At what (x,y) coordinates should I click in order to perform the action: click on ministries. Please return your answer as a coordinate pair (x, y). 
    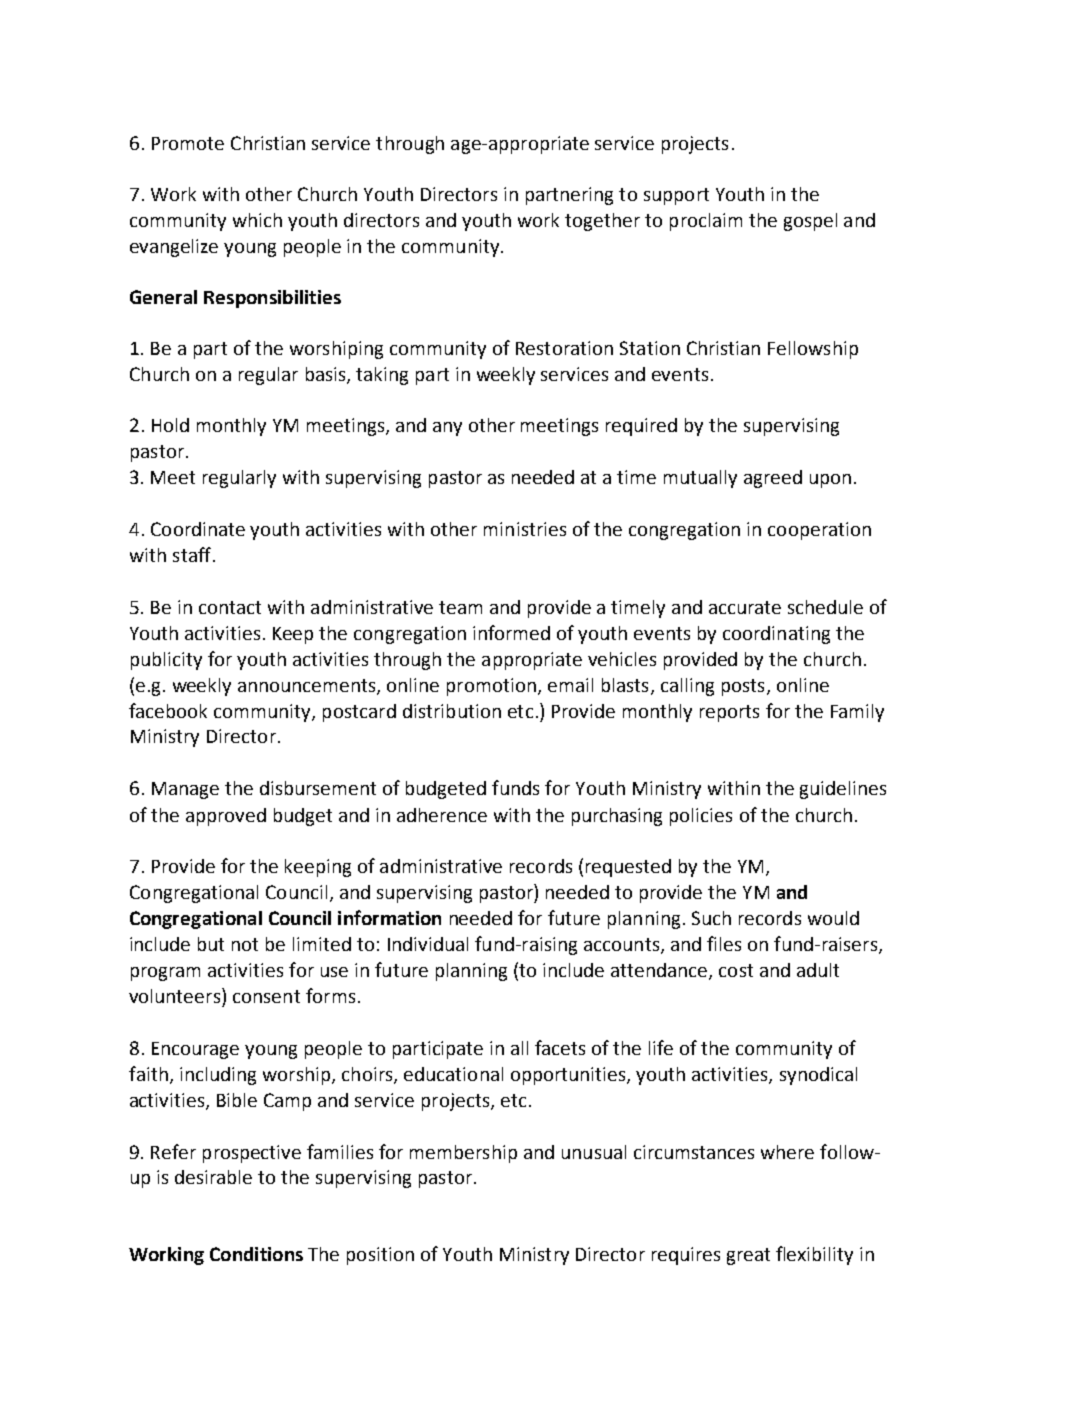
    Looking at the image, I should click on (525, 529).
